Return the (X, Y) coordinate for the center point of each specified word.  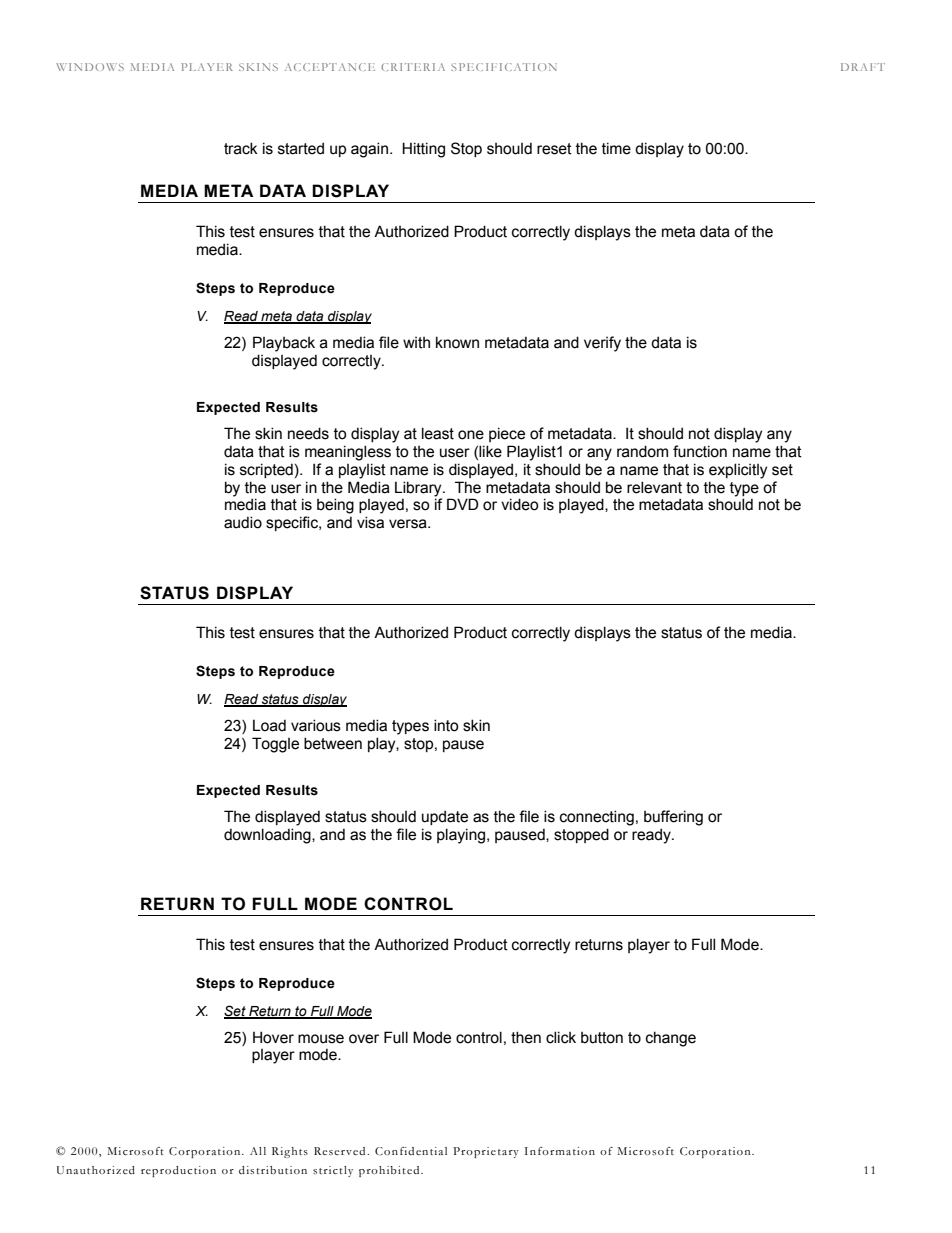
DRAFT (863, 67)
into (446, 725)
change (671, 1039)
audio (243, 522)
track (241, 148)
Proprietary (486, 1152)
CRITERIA (413, 67)
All (258, 1151)
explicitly (738, 471)
